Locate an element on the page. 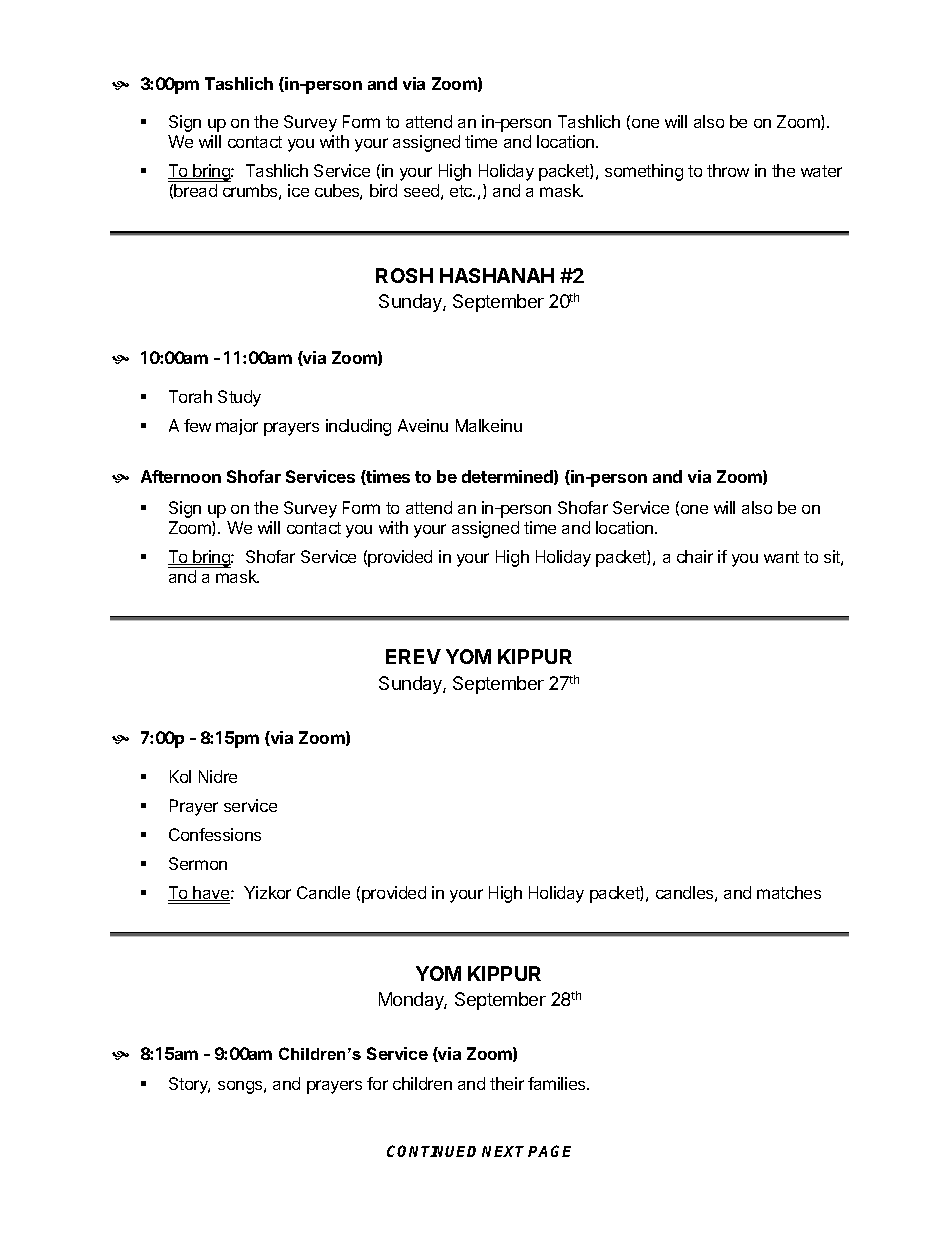 This image has height=1233, width=952. matches is located at coordinates (789, 892).
